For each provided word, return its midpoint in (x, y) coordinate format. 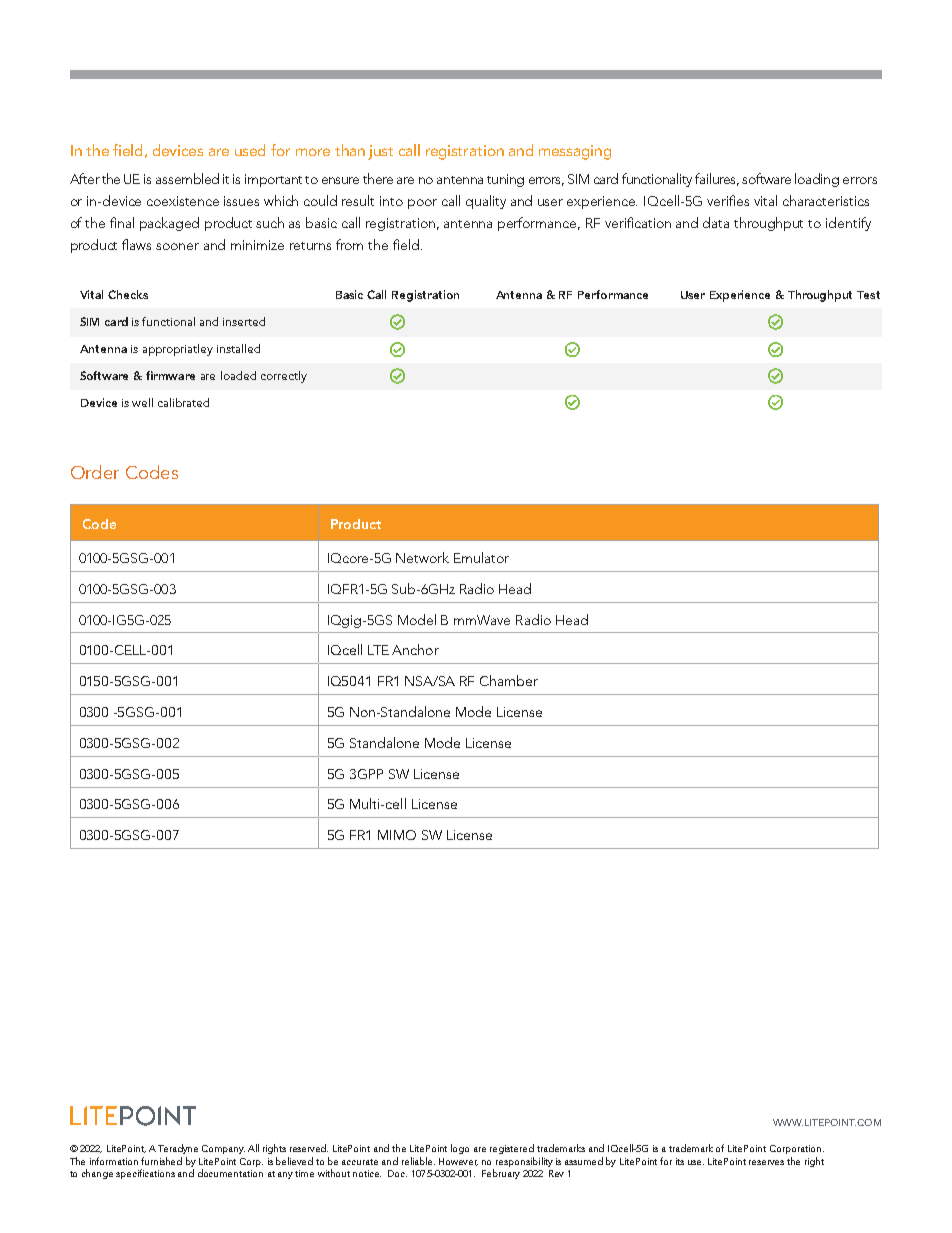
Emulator (481, 557)
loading (817, 180)
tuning (505, 180)
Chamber (509, 680)
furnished (161, 1161)
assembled (187, 178)
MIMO (397, 835)
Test (868, 295)
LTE (378, 650)
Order (95, 472)
